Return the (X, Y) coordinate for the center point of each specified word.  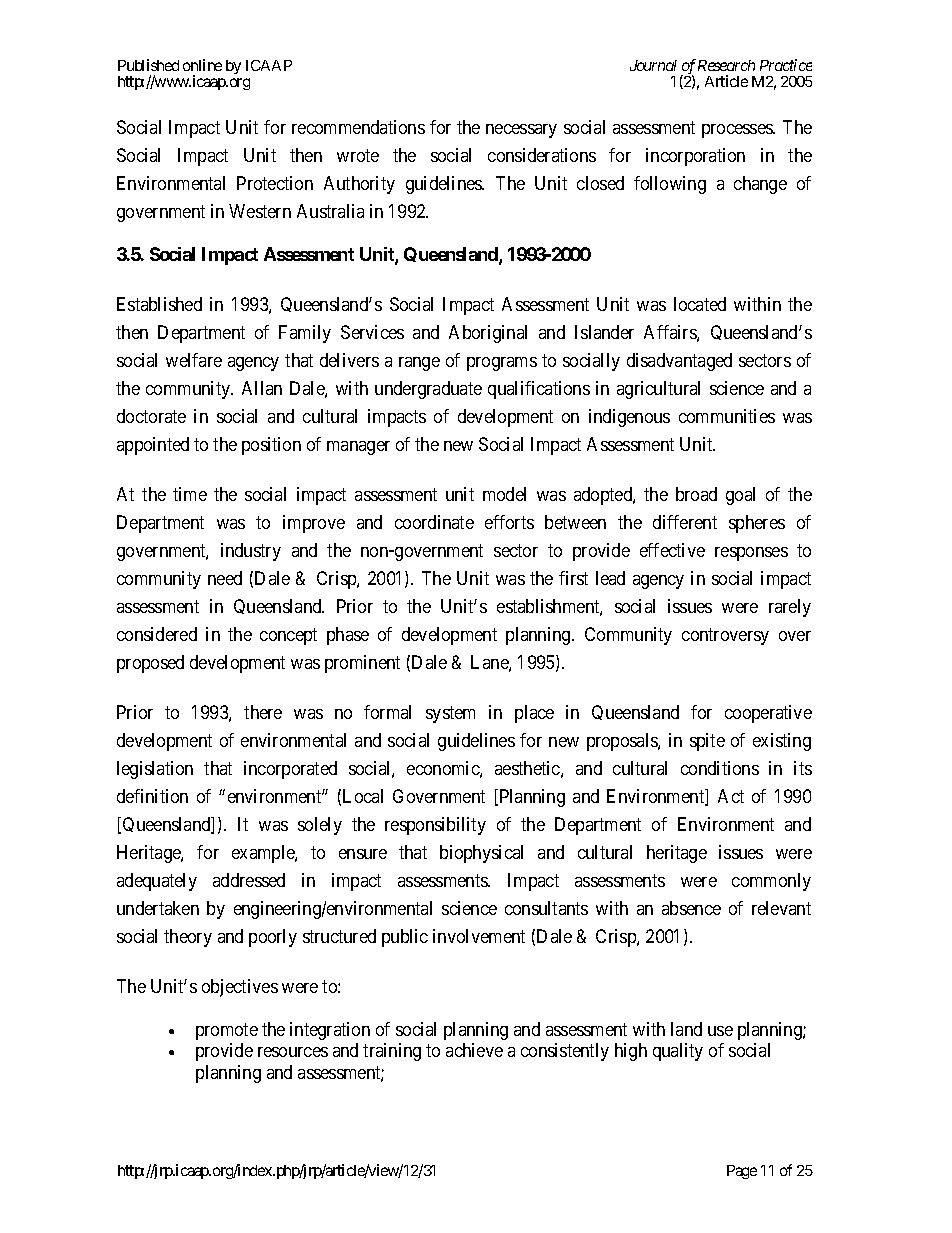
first (573, 578)
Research (726, 65)
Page (742, 1172)
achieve (474, 1050)
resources (293, 1052)
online (202, 65)
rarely (790, 608)
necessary (521, 131)
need (225, 578)
